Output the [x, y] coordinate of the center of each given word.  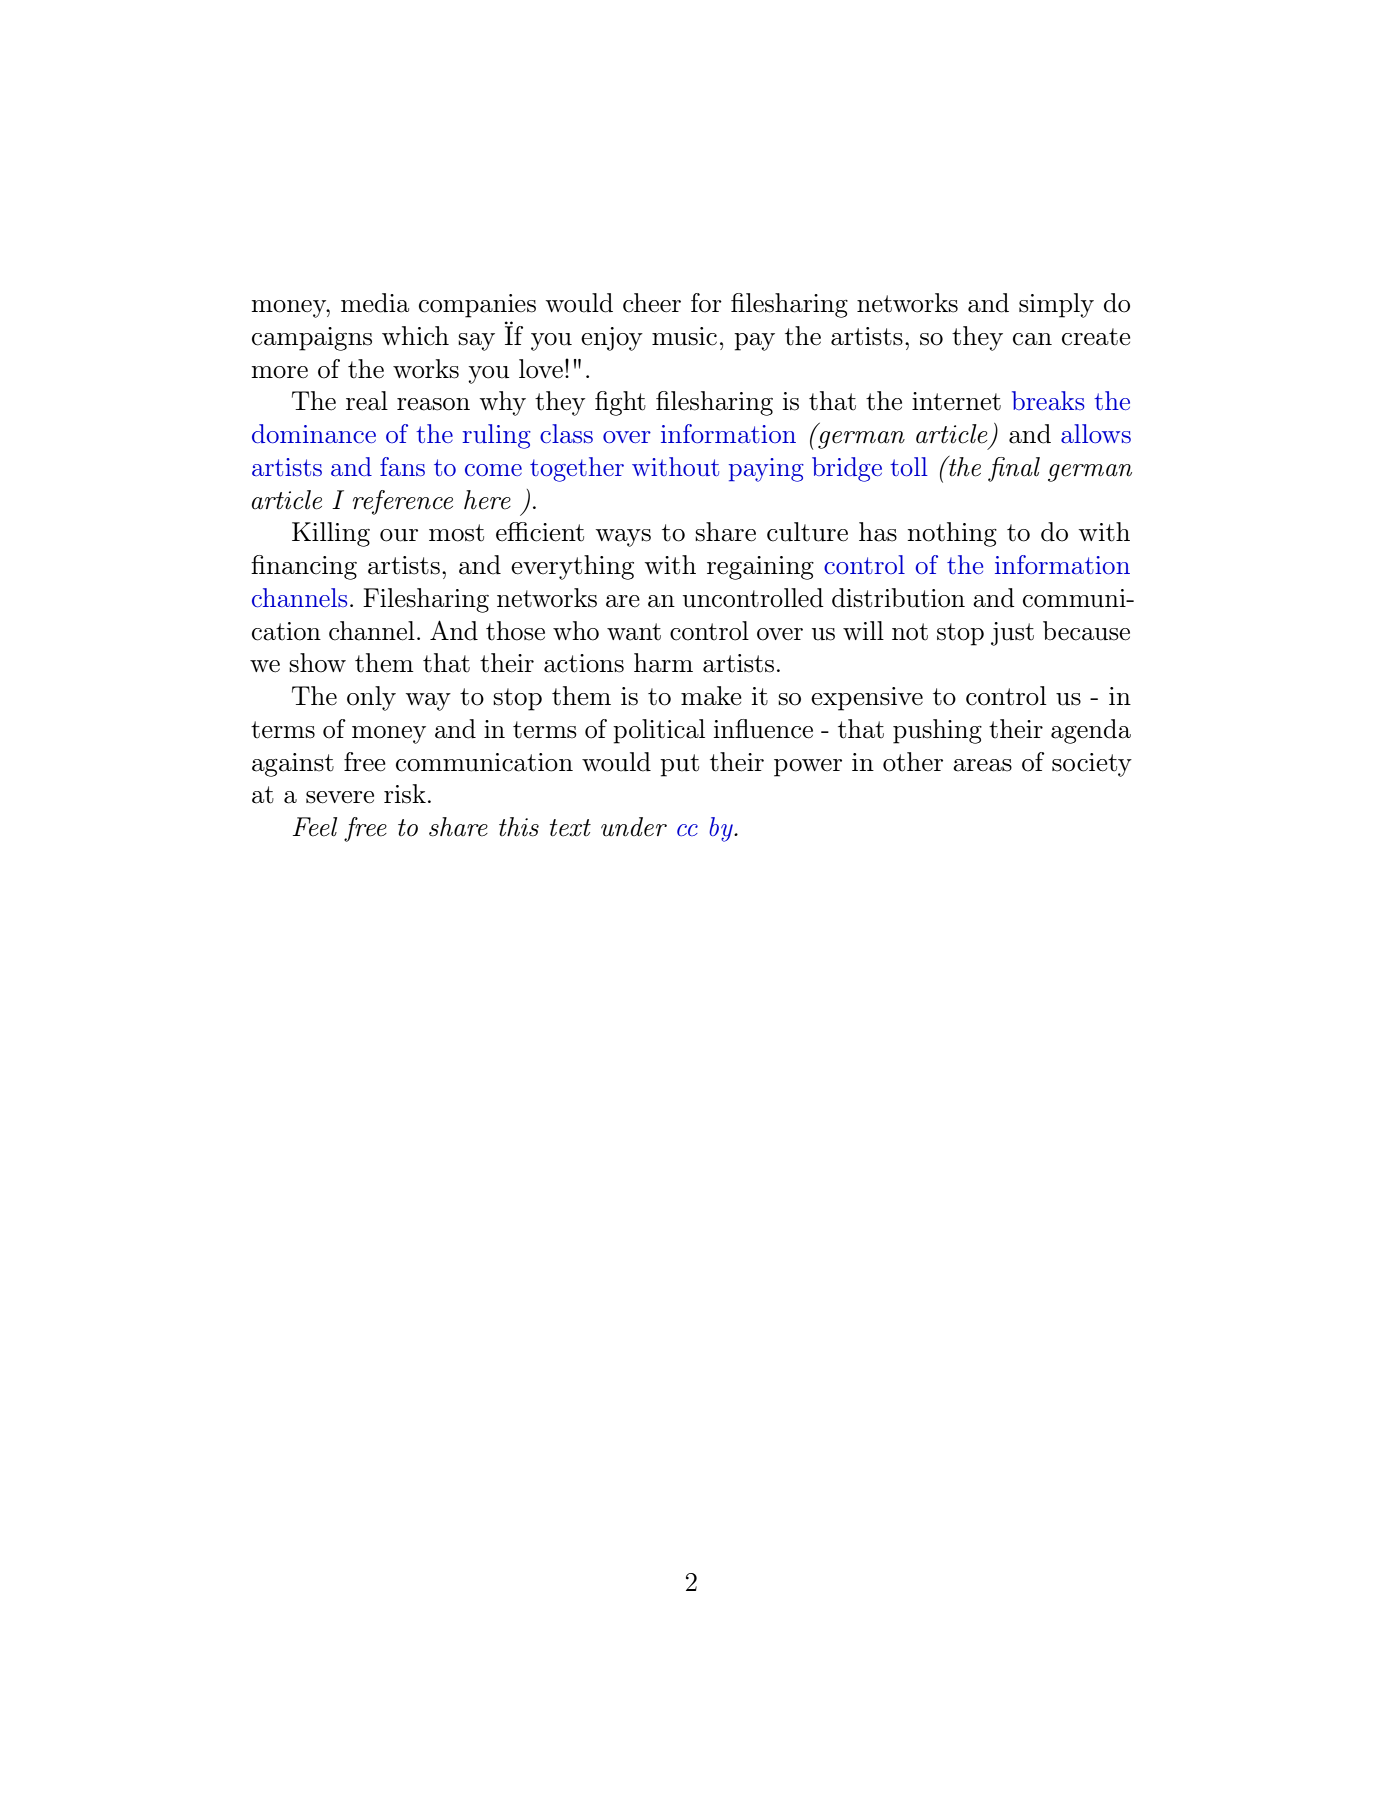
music [684, 336]
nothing [952, 534]
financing [304, 567]
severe [340, 797]
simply [1056, 305]
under [634, 827]
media [375, 303]
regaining [760, 568]
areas [982, 765]
